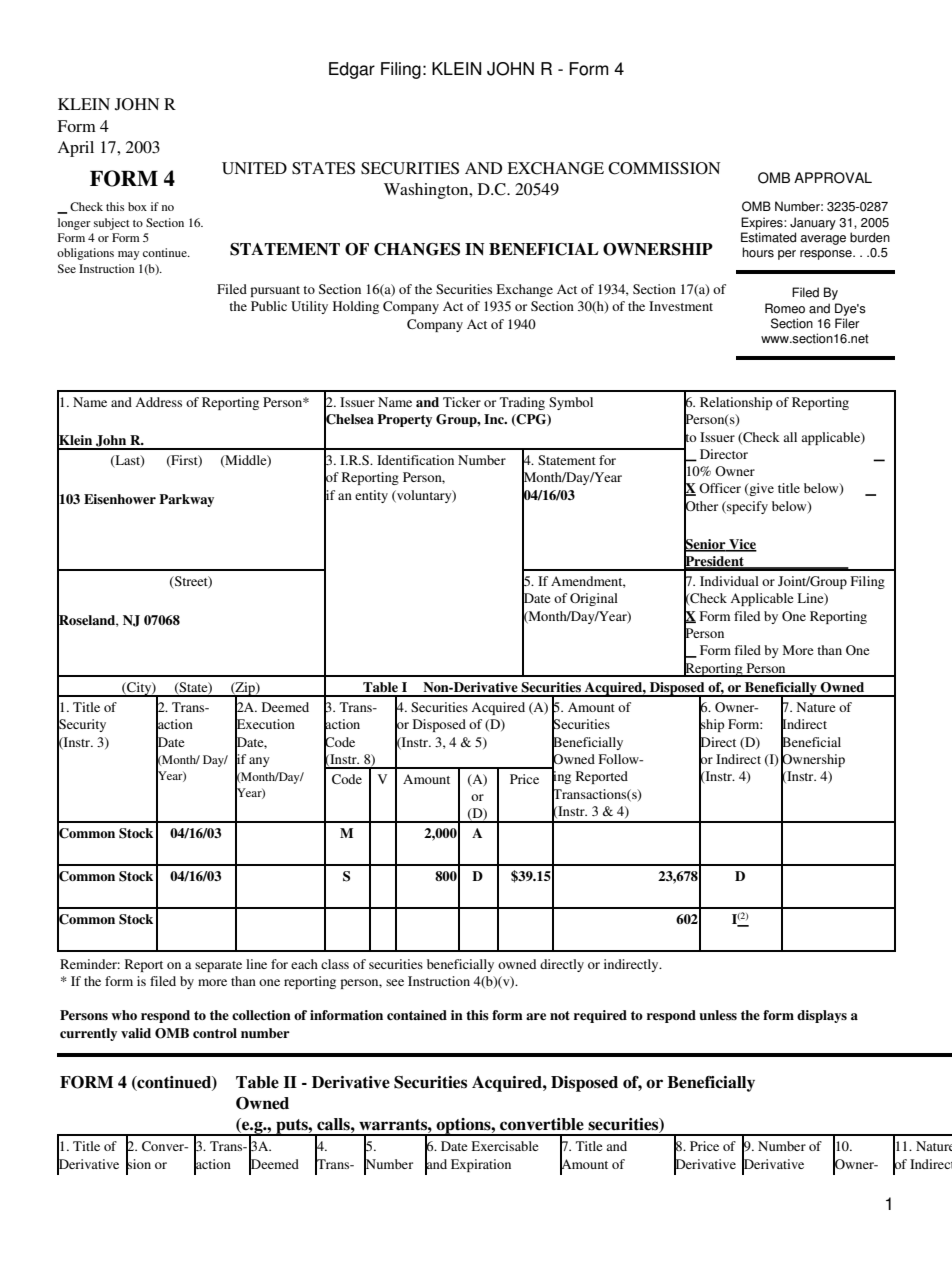 The height and width of the screenshot is (1268, 952). I want to click on Parkway, so click(186, 500).
